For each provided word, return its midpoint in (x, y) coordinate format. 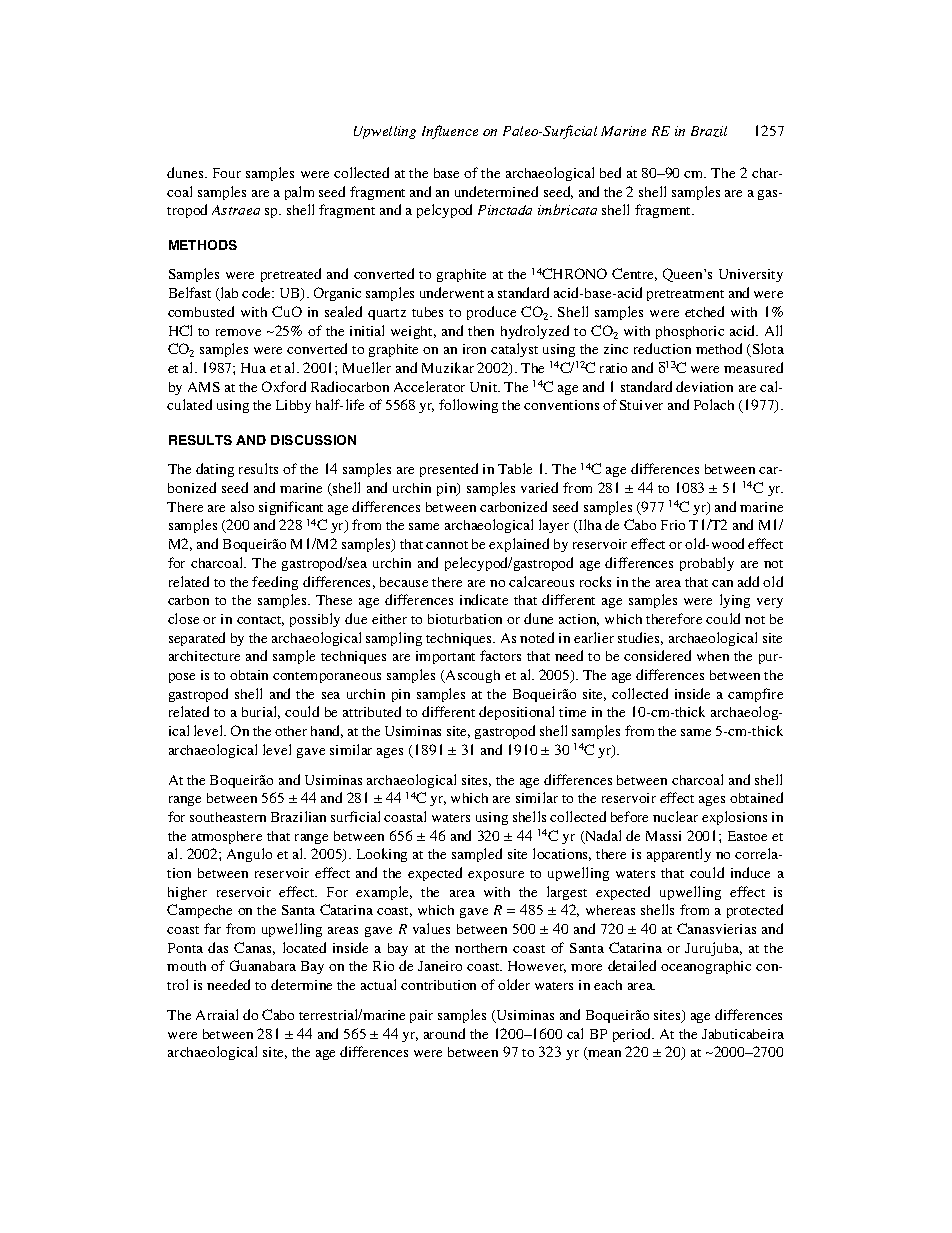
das (218, 947)
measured (753, 367)
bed (610, 172)
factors (500, 655)
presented (449, 470)
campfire (755, 695)
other (291, 731)
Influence (450, 132)
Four (227, 173)
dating (215, 470)
